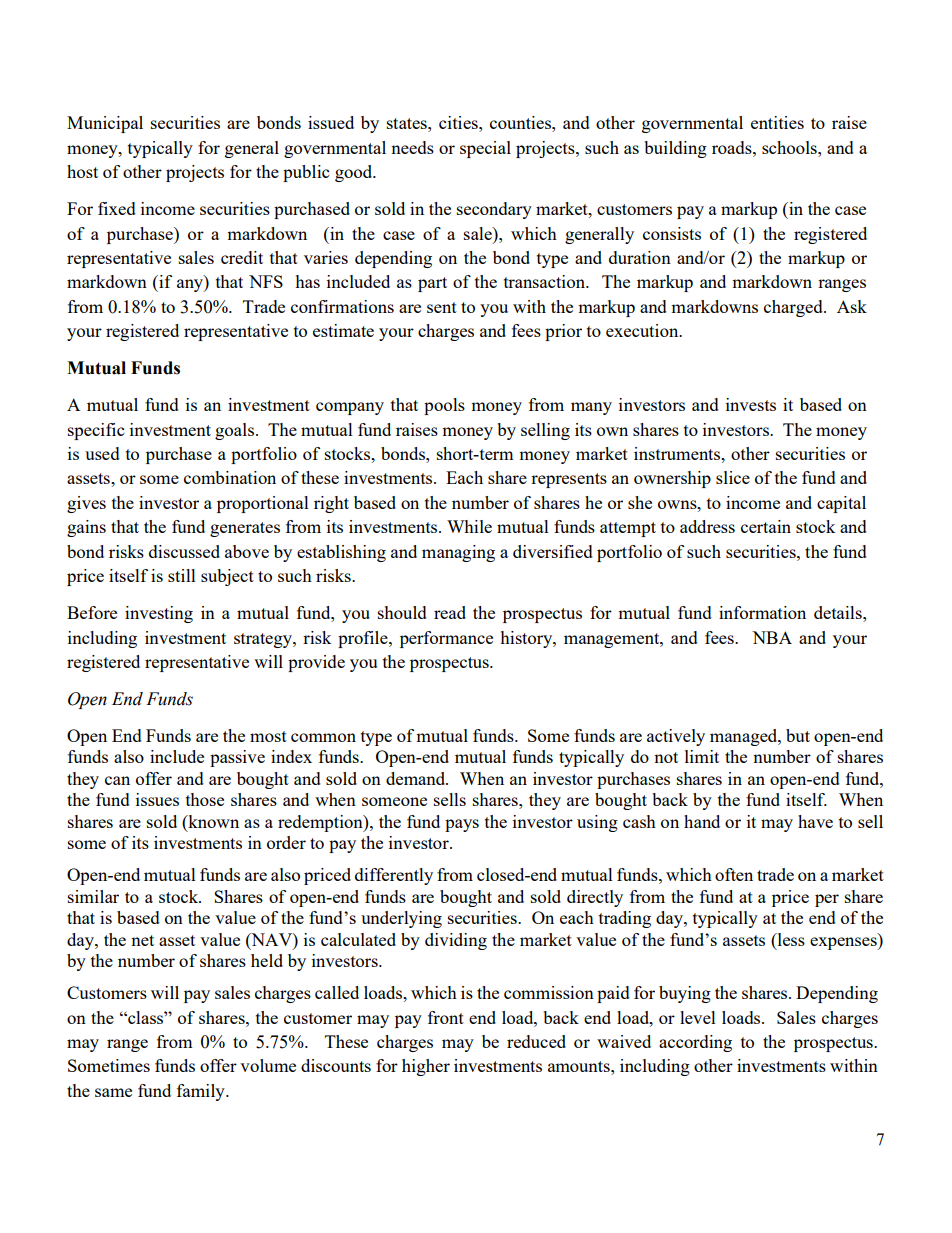 The width and height of the page is (952, 1233). What do you see at coordinates (485, 149) in the page?
I see `special` at bounding box center [485, 149].
